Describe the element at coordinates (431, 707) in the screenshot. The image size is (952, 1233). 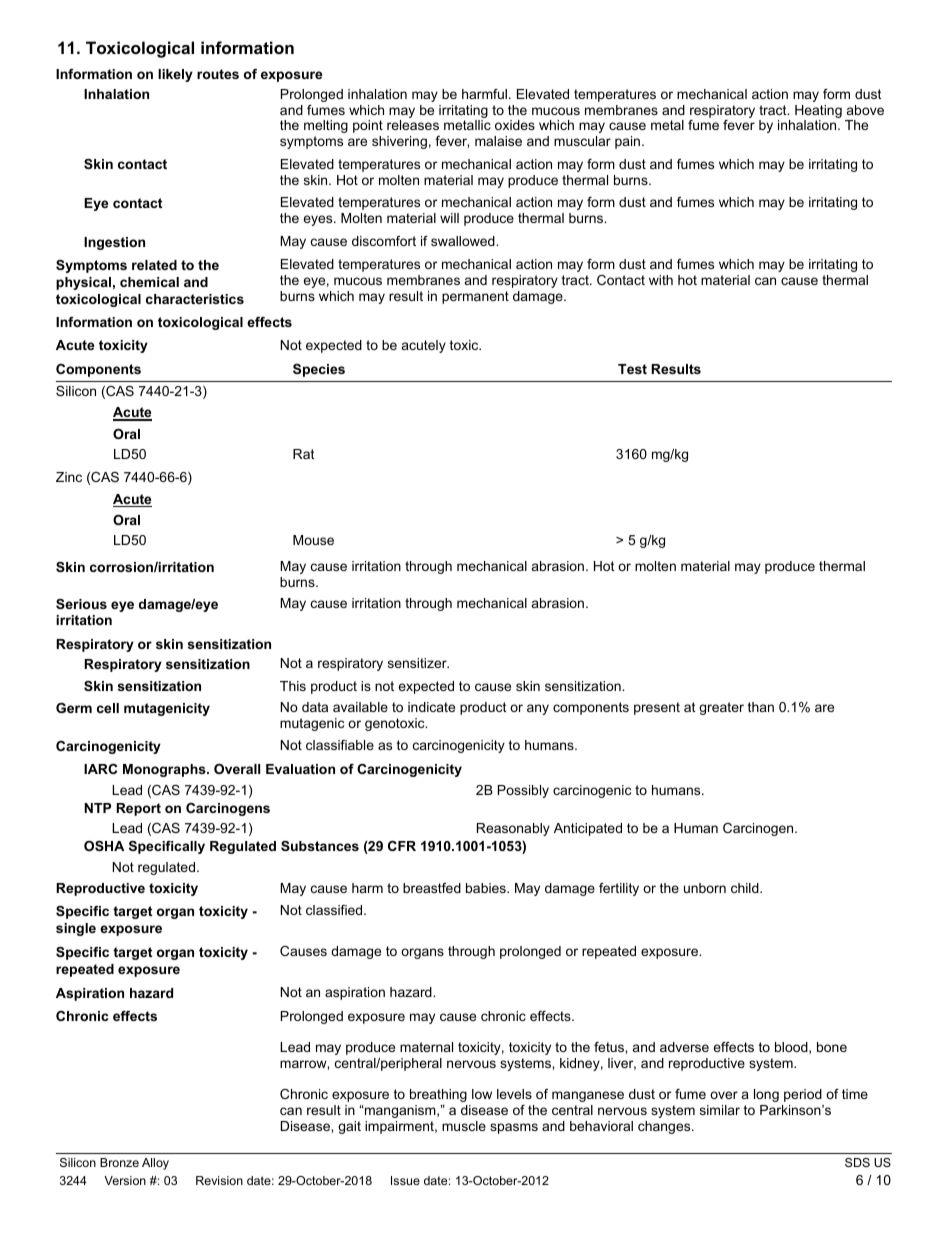
I see `indicate` at that location.
